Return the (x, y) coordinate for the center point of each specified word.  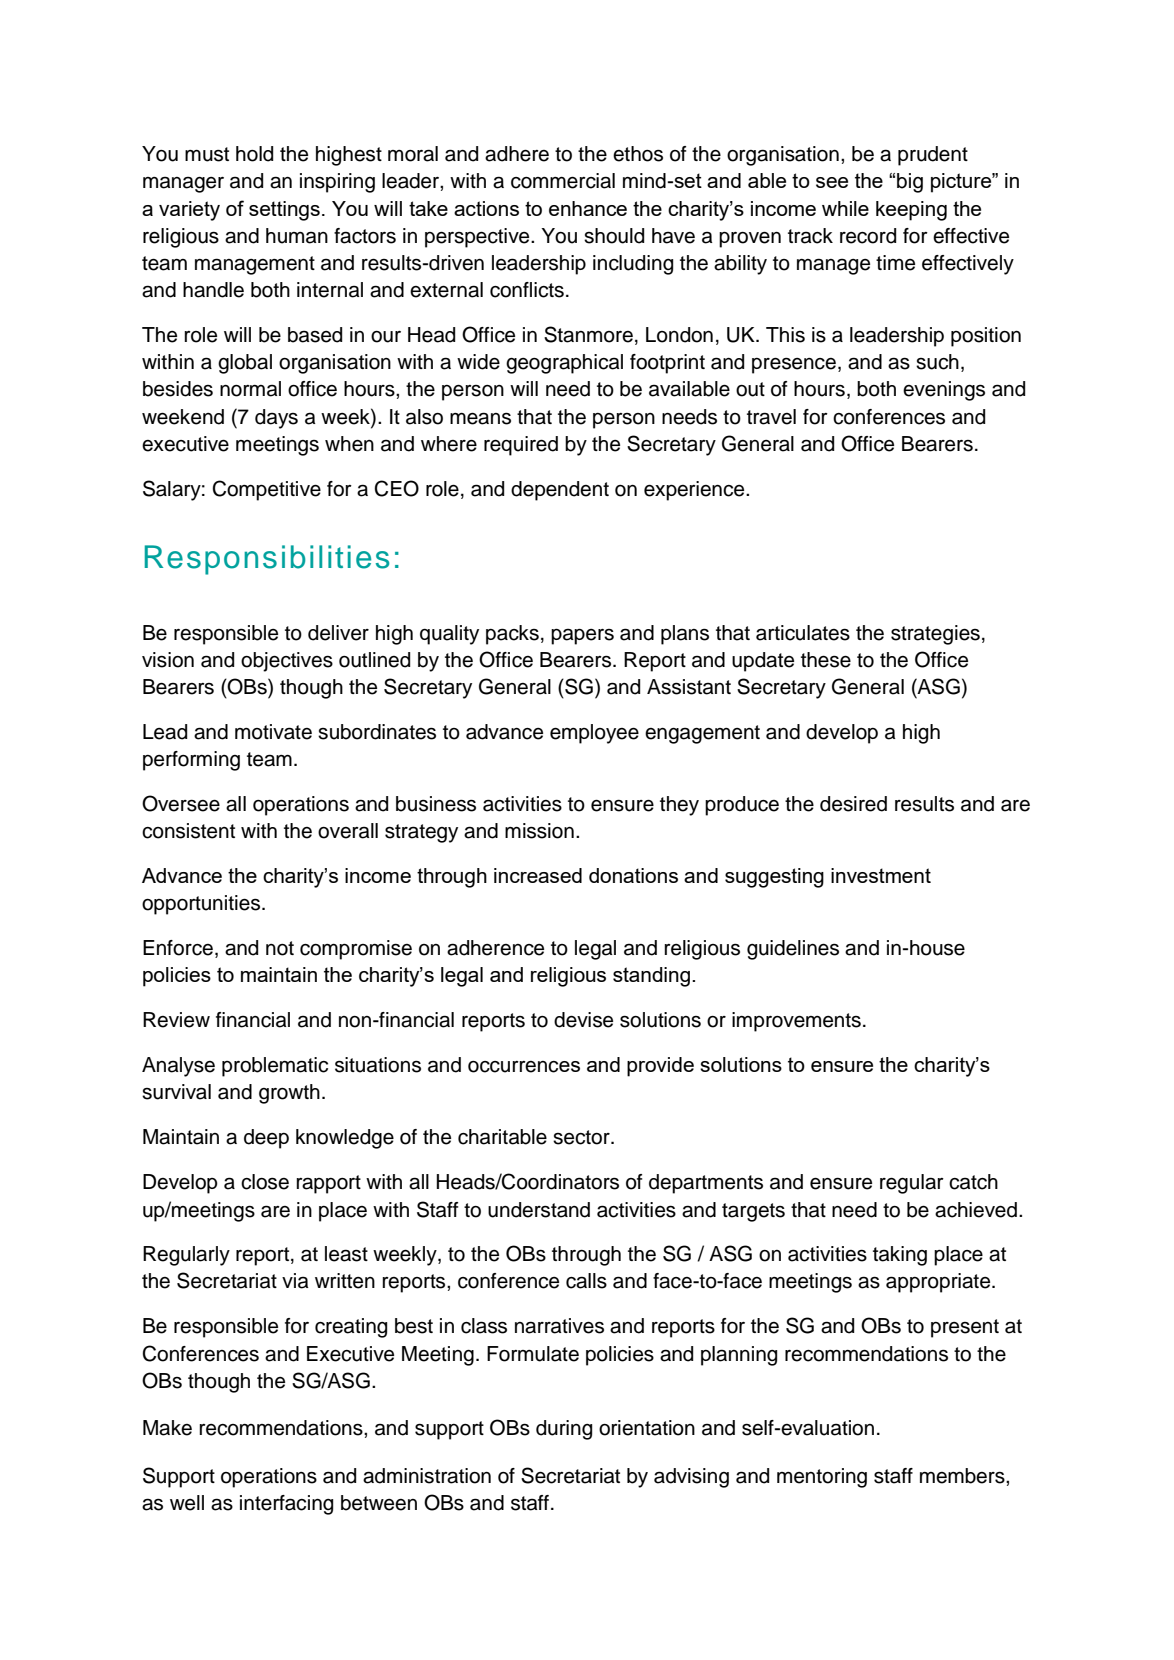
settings (284, 211)
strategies (935, 635)
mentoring (822, 1478)
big (910, 183)
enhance (588, 208)
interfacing (286, 1505)
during (564, 1430)
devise (583, 1020)
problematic (275, 1067)
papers (582, 636)
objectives (287, 662)
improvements (796, 1022)
